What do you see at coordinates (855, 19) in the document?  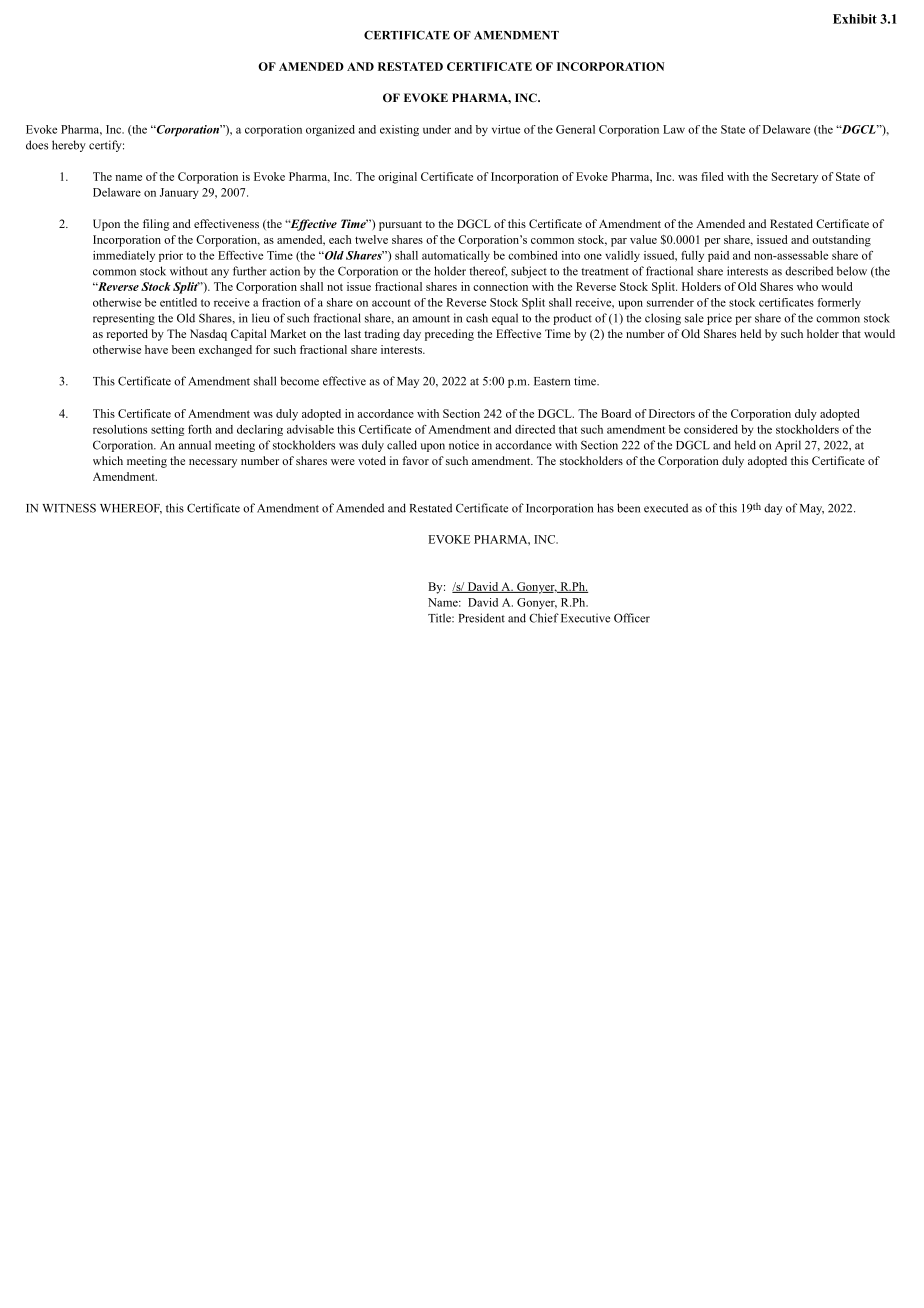 I see `Exhibit` at bounding box center [855, 19].
